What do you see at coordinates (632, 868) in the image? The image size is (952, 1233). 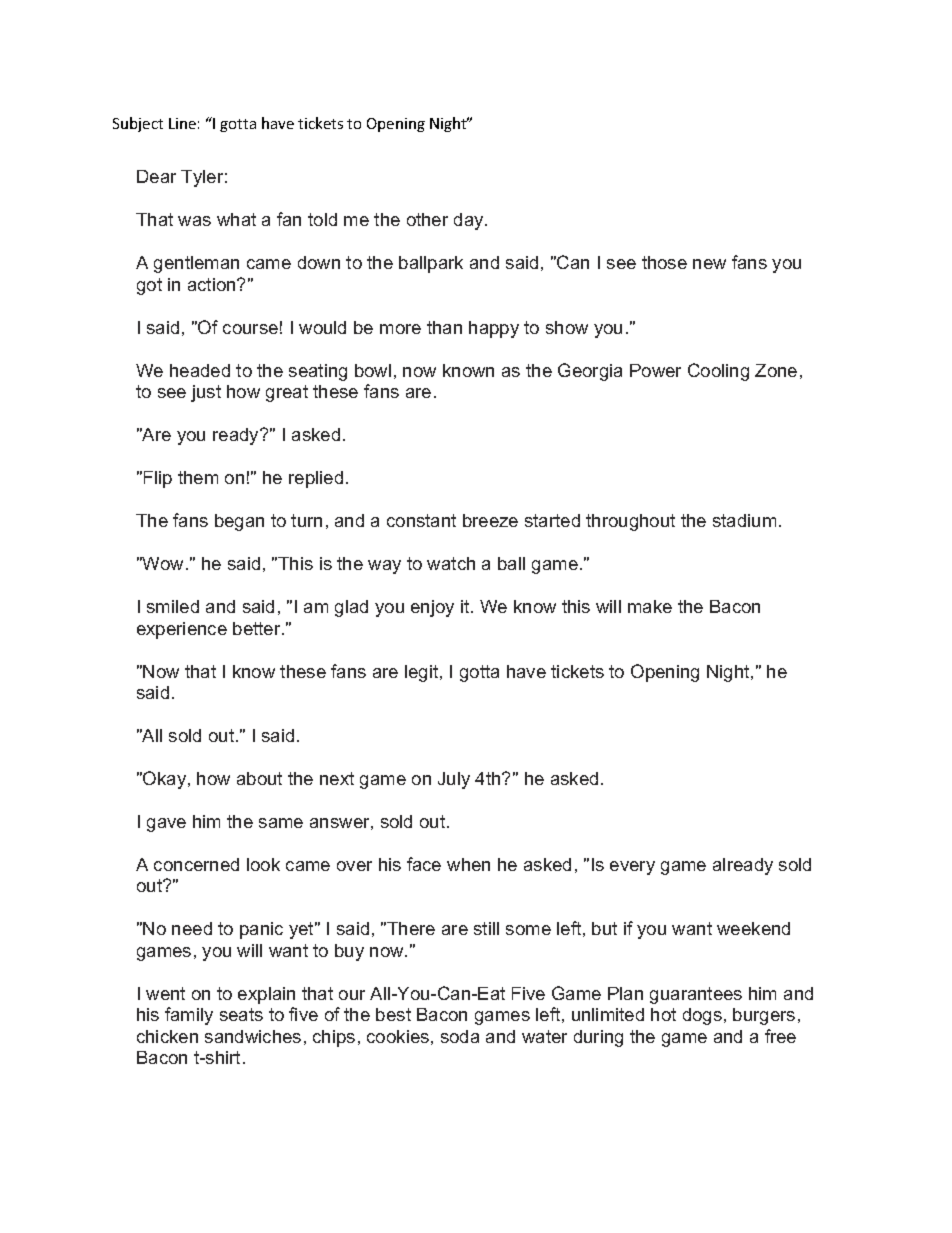 I see `every` at bounding box center [632, 868].
